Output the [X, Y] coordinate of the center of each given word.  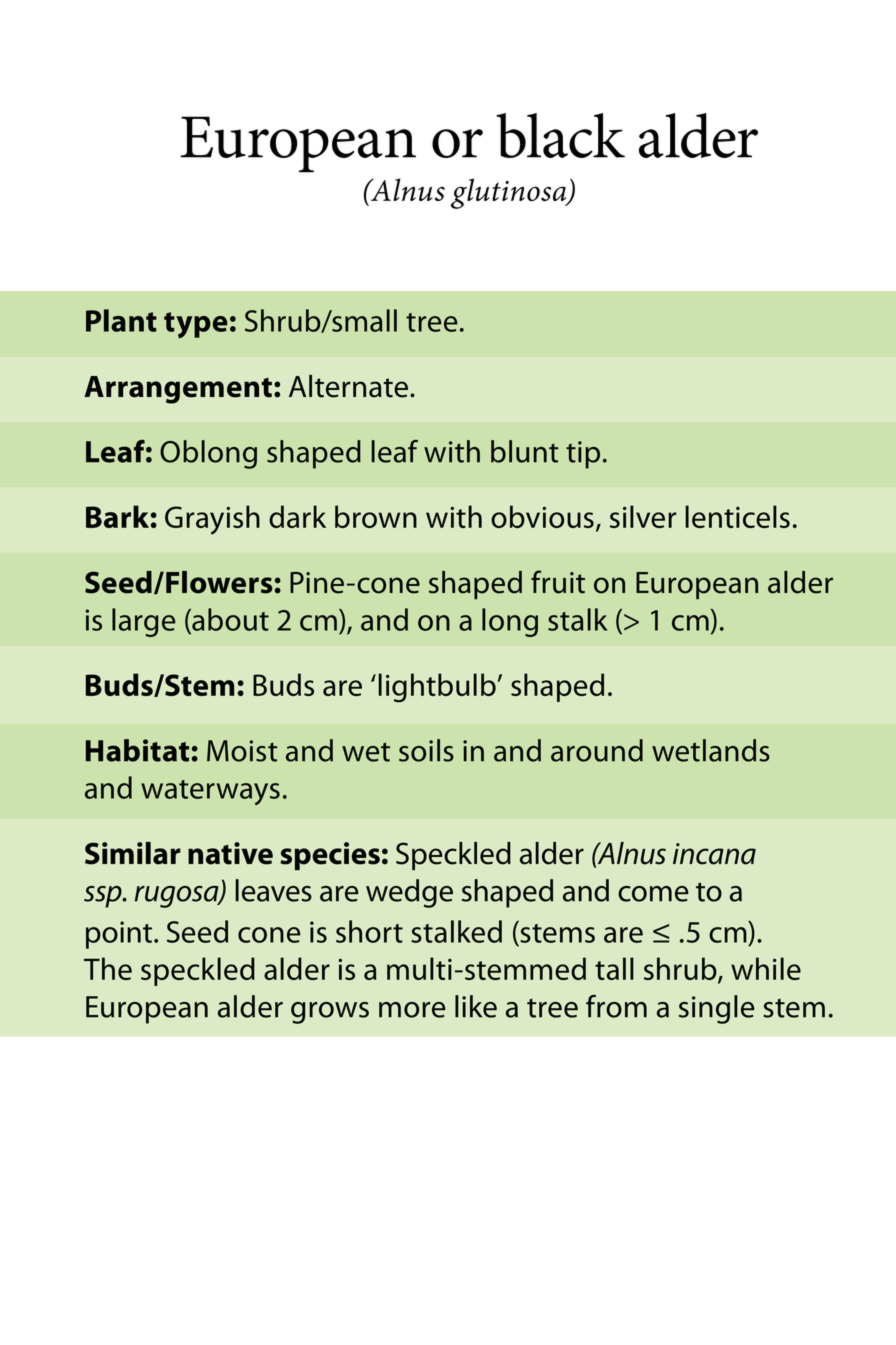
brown [376, 516]
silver [643, 516]
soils [426, 750]
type [196, 325]
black [560, 135]
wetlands [711, 750]
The [108, 968]
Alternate [348, 386]
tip [583, 455]
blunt [525, 451]
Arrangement [178, 390]
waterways [210, 792]
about [229, 620]
